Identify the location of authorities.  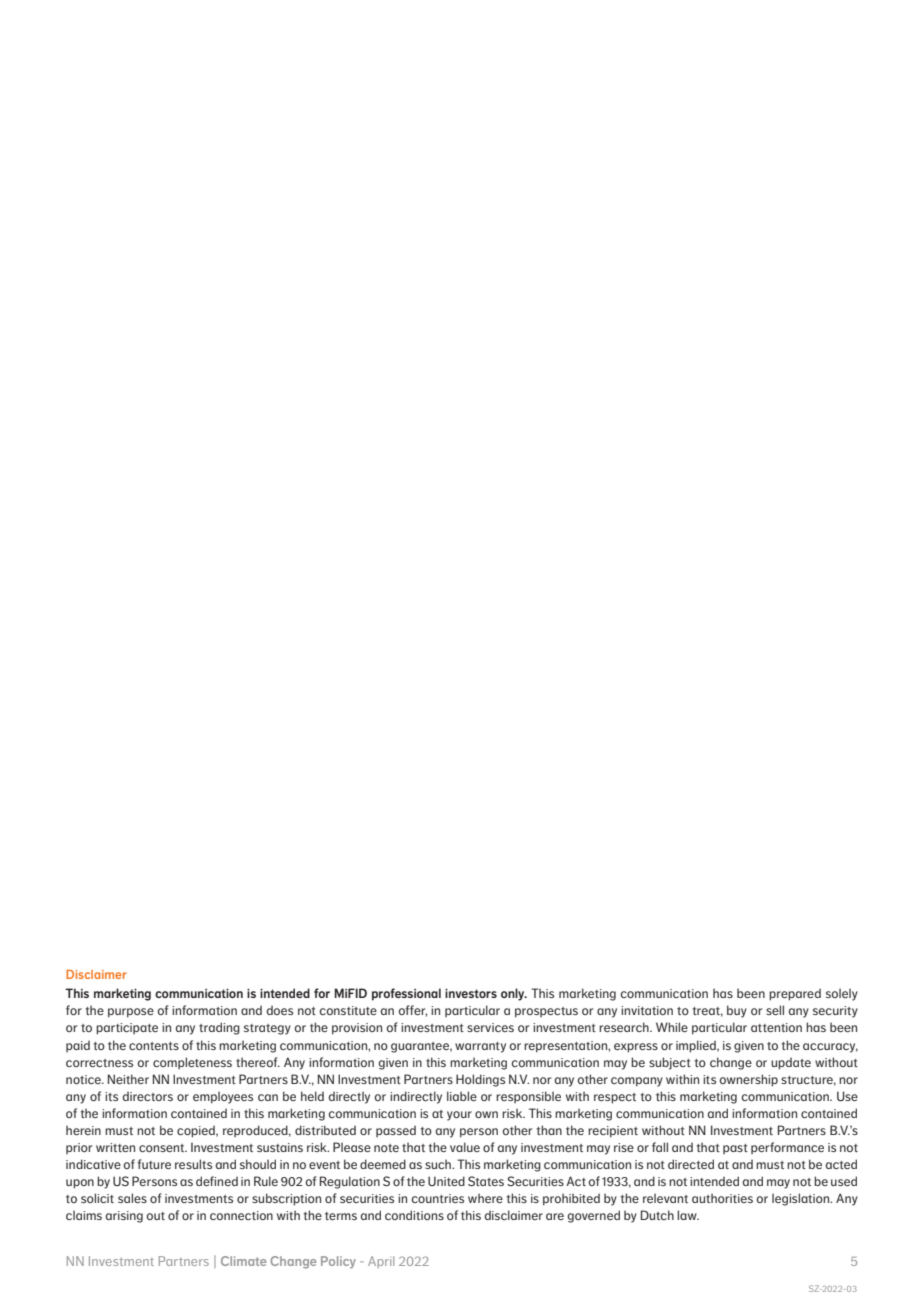
(722, 1198).
